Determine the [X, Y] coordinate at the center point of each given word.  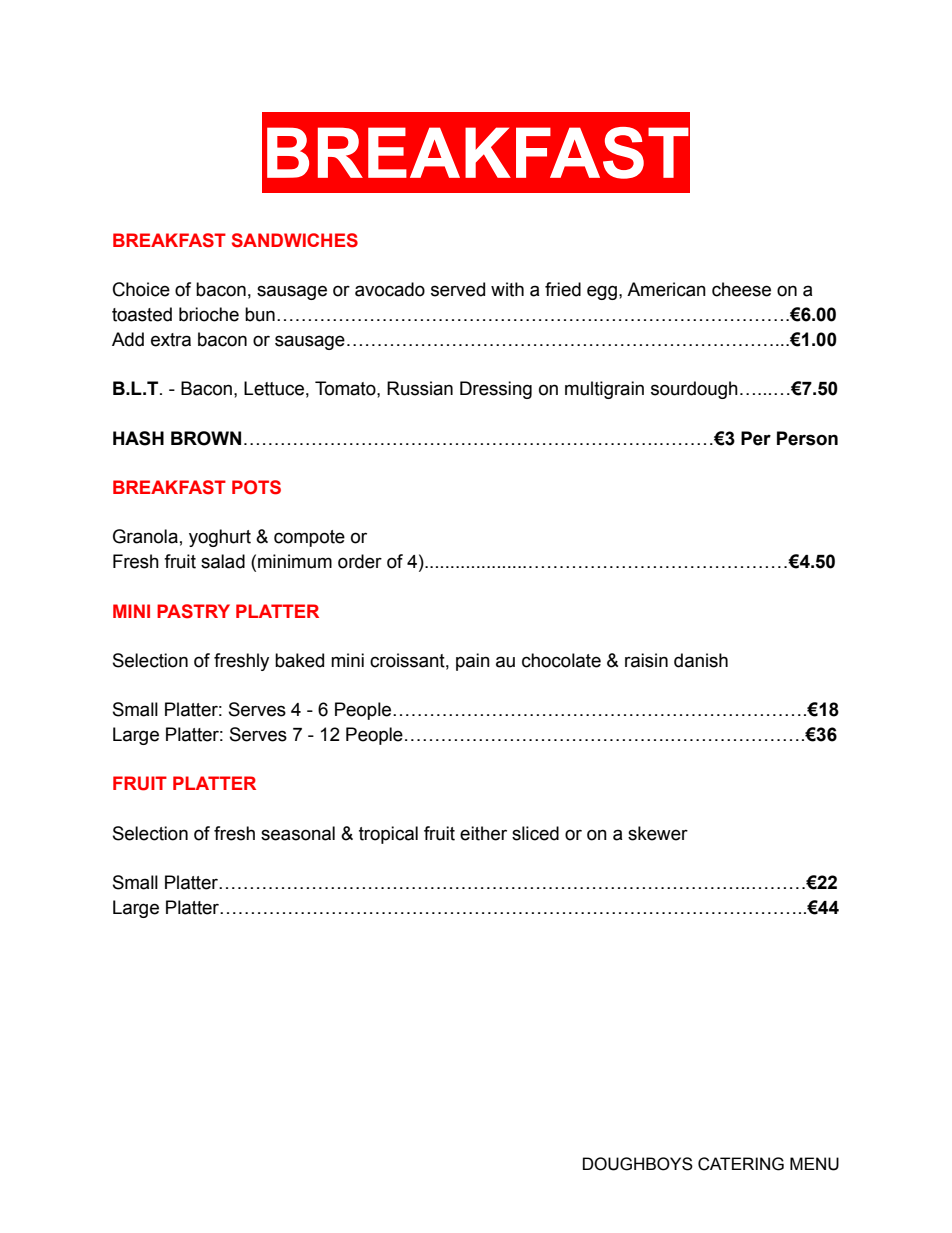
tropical [388, 835]
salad [223, 561]
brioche [209, 314]
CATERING [741, 1164]
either [483, 833]
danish [701, 660]
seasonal [298, 833]
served [458, 289]
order [360, 561]
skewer [658, 833]
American [666, 289]
